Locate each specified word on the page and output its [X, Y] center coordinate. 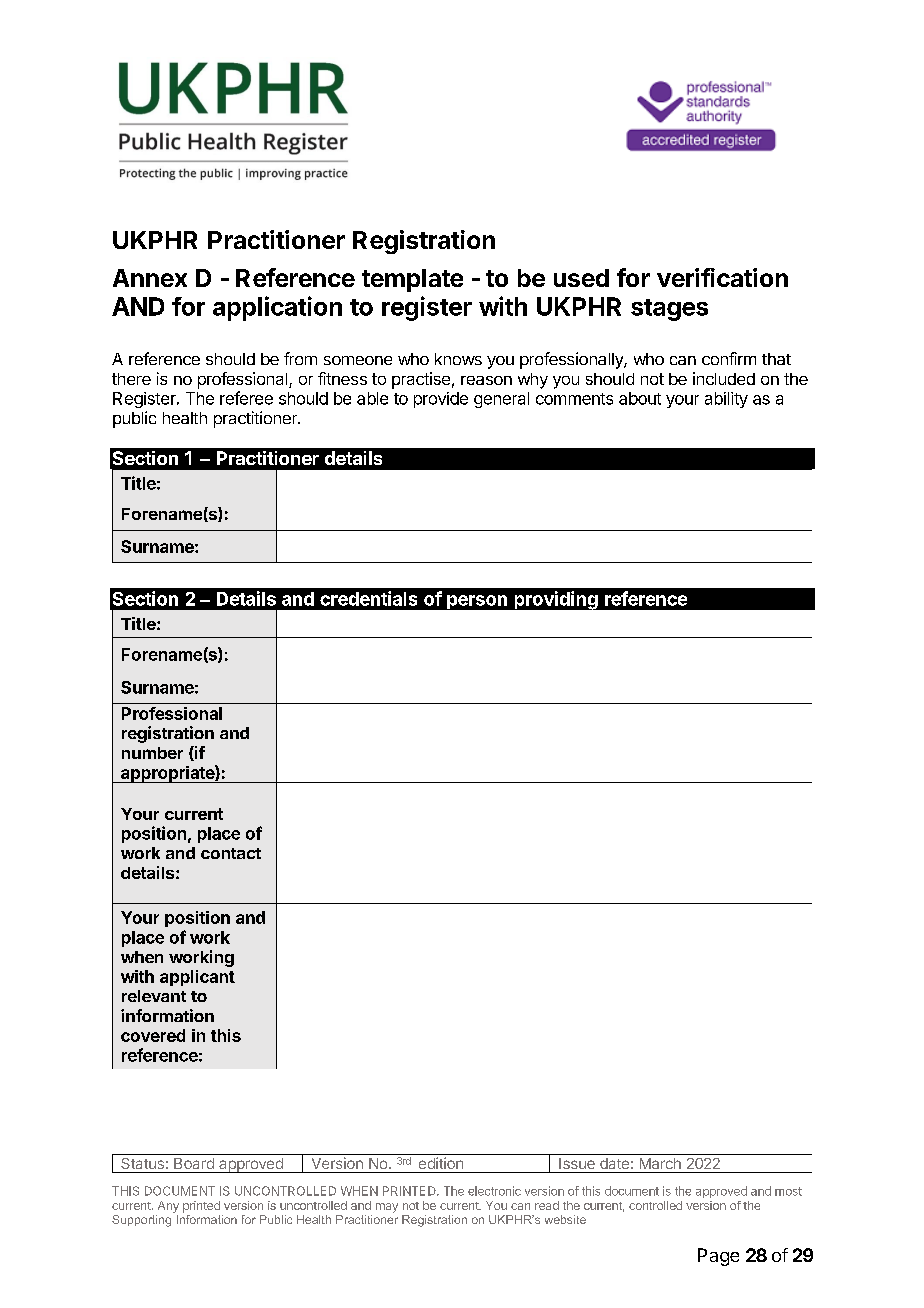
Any [168, 1207]
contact [231, 853]
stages [669, 310]
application [277, 308]
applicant [197, 978]
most [788, 1191]
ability [726, 400]
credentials [368, 598]
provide [441, 400]
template [412, 280]
